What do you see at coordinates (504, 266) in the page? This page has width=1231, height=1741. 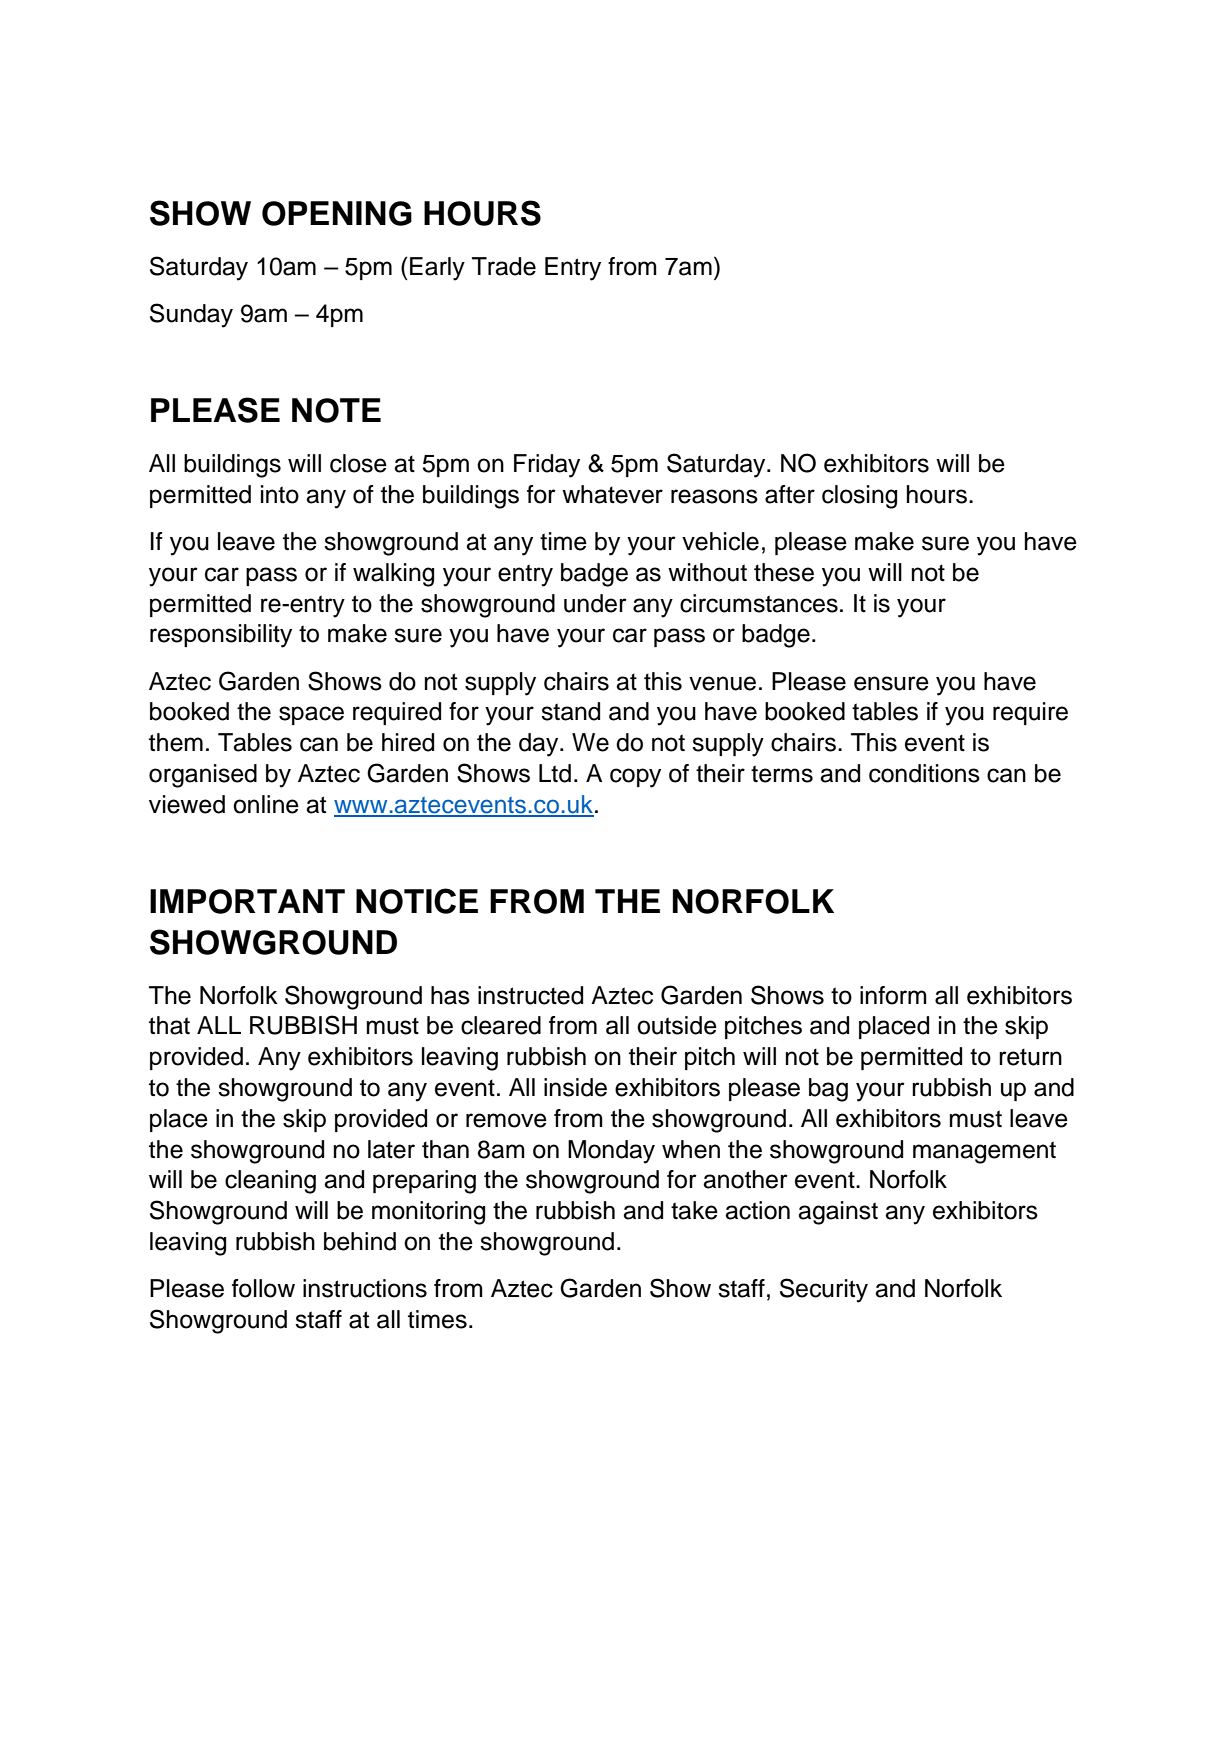 I see `Trade` at bounding box center [504, 266].
